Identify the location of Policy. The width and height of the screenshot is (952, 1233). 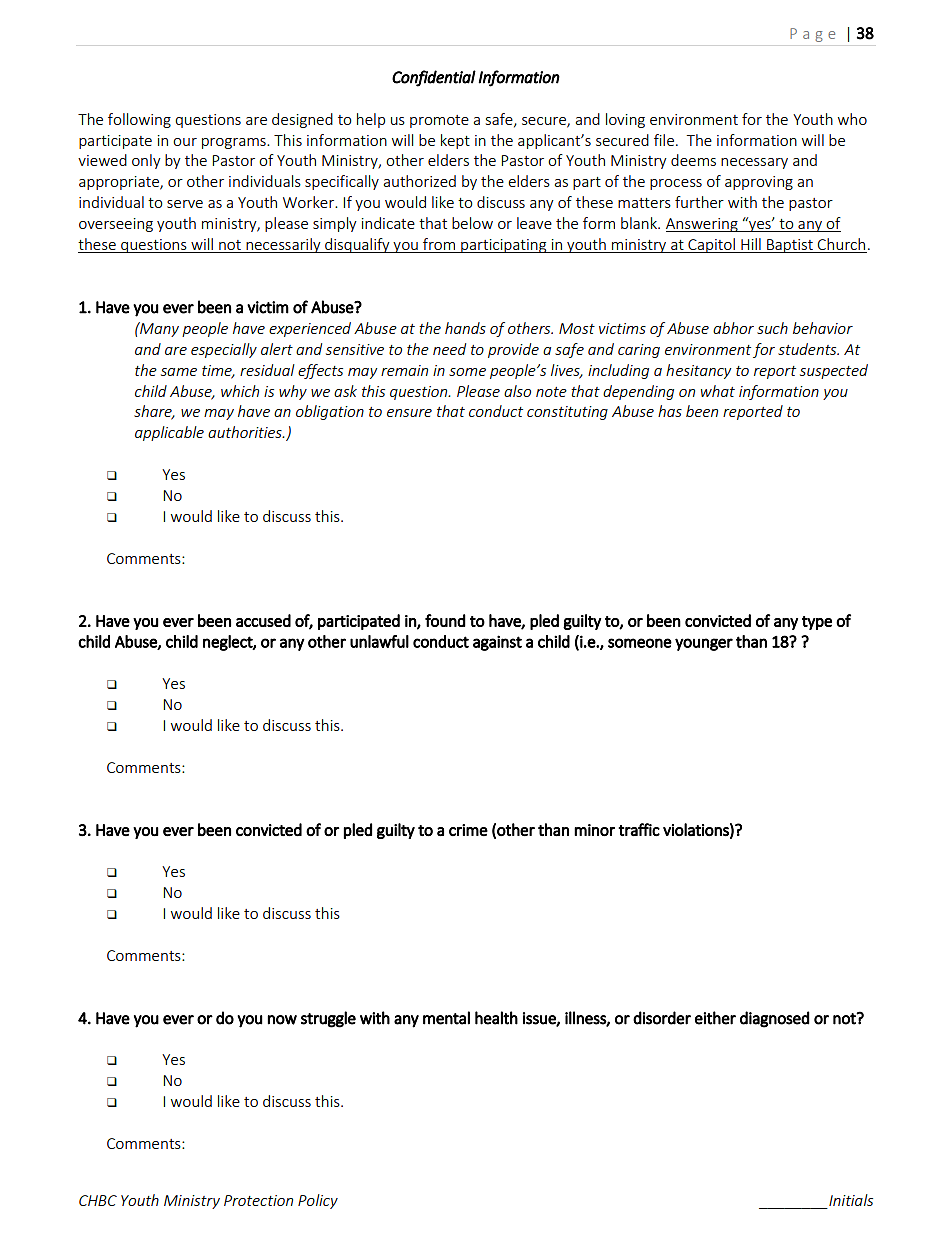
(318, 1201).
